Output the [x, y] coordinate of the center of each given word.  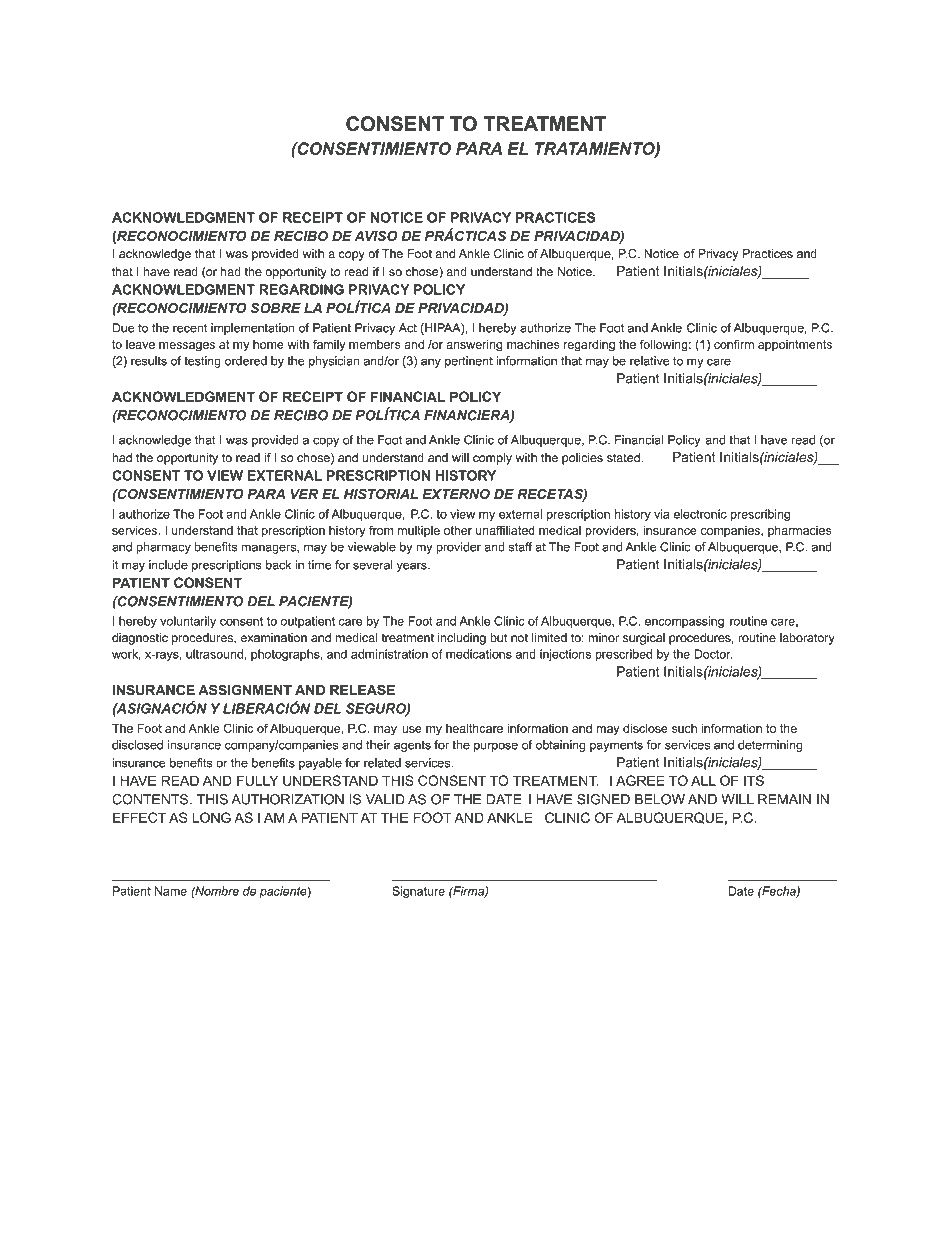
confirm [734, 344]
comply [492, 459]
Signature [418, 892]
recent [190, 328]
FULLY [257, 780]
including [462, 639]
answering [474, 345]
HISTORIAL [381, 494]
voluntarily [188, 622]
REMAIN [784, 799]
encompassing [684, 622]
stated [624, 458]
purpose [496, 747]
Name [171, 891]
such [684, 728]
